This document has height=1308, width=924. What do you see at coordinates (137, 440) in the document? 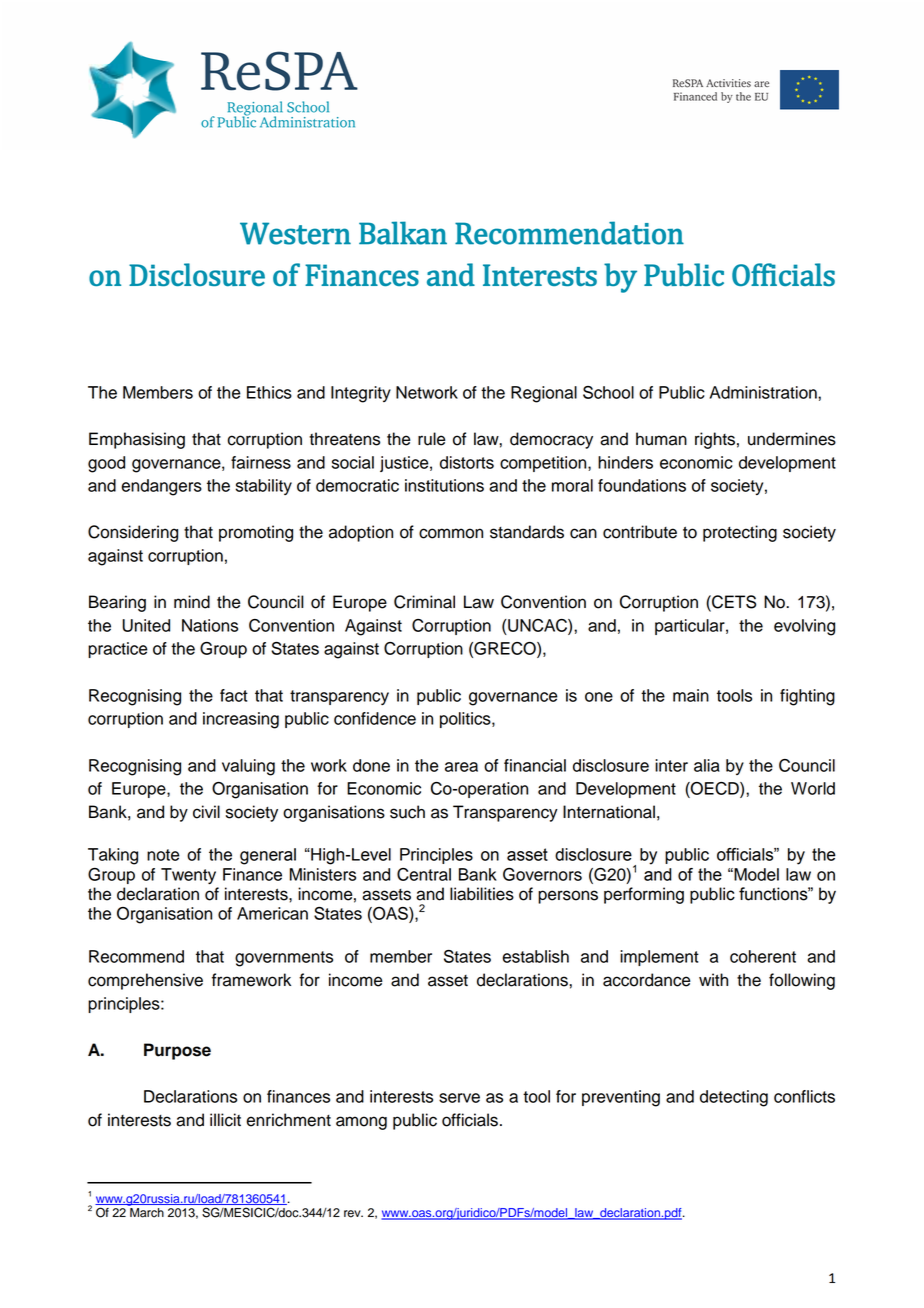
I see `Emphasising` at bounding box center [137, 440].
